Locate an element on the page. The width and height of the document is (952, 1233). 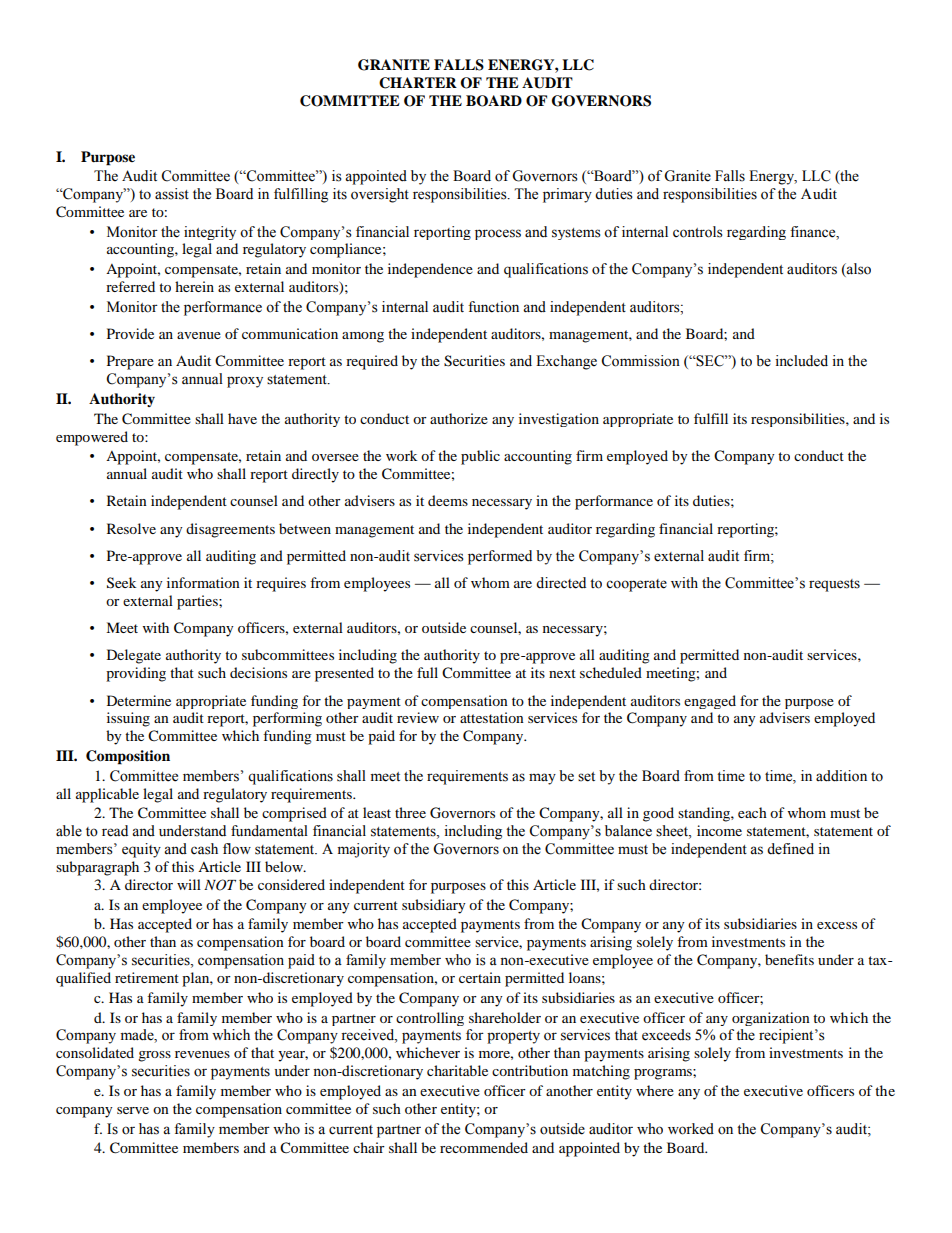
parties is located at coordinates (198, 602).
